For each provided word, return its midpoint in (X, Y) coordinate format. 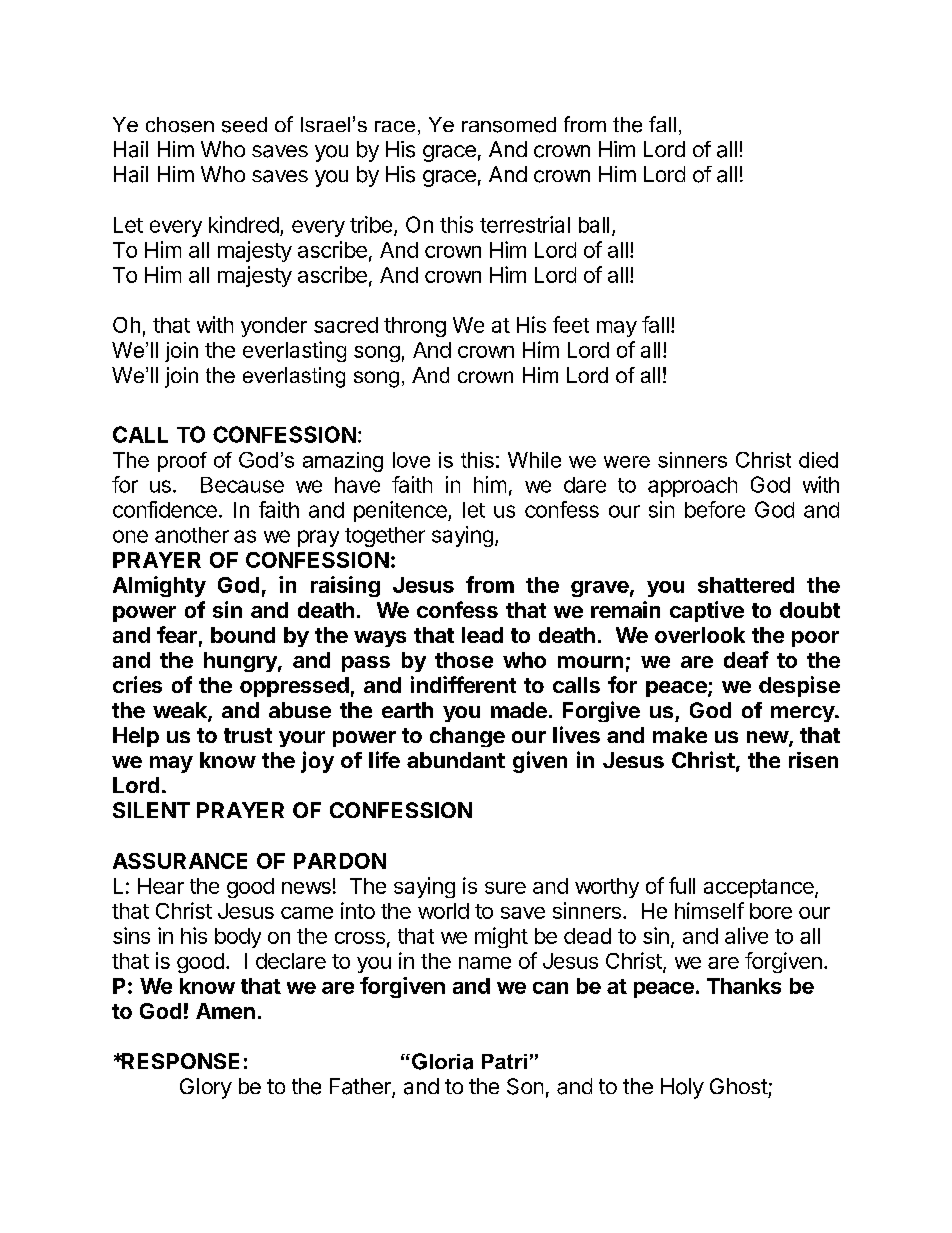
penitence (401, 511)
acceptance (760, 888)
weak (181, 711)
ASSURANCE (180, 861)
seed (244, 125)
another (192, 535)
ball (594, 225)
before (715, 509)
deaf (746, 659)
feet (571, 324)
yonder (274, 327)
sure (505, 888)
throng (415, 327)
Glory (206, 1088)
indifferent (463, 684)
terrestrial (525, 224)
